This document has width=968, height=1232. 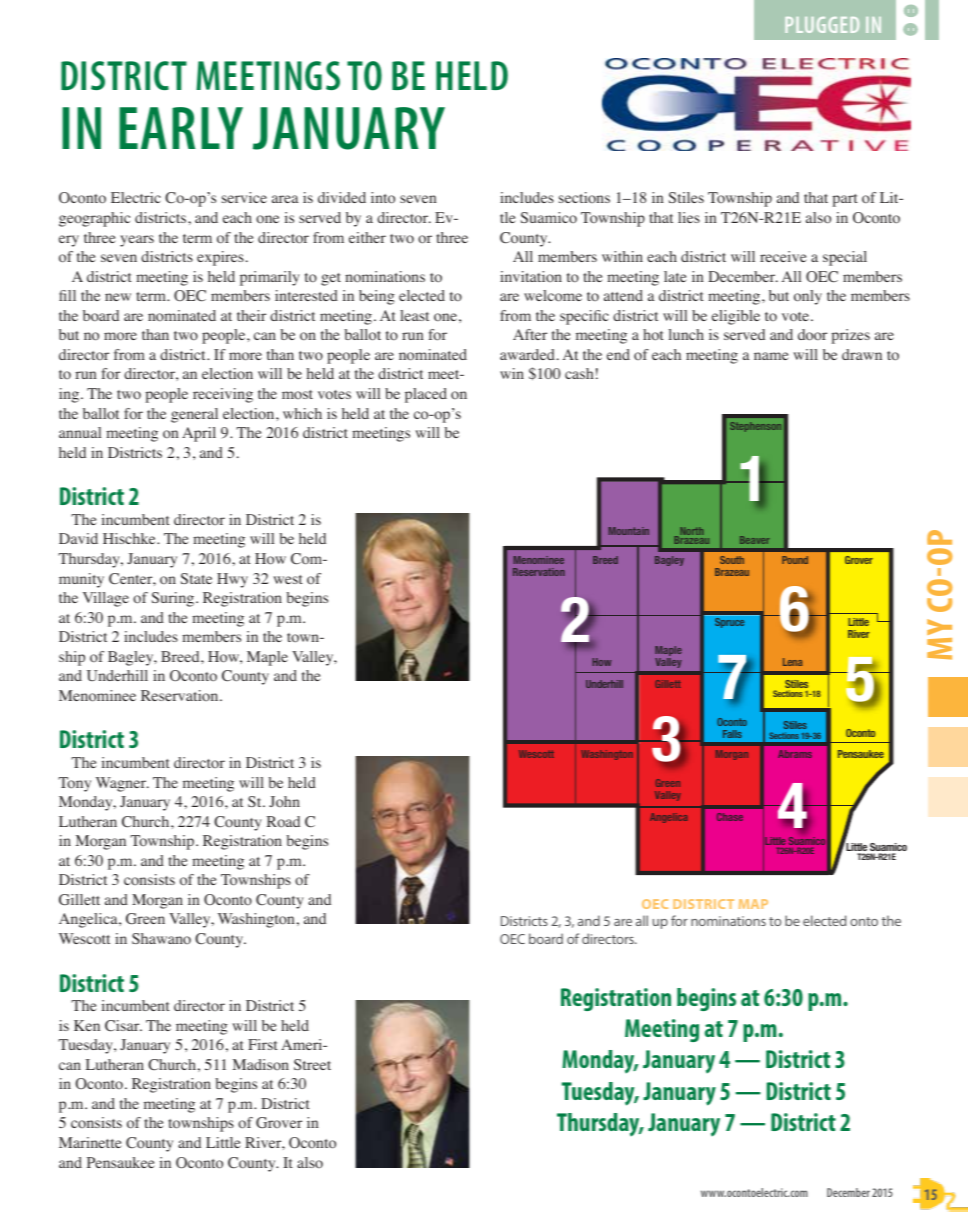 I want to click on John, so click(x=284, y=801).
